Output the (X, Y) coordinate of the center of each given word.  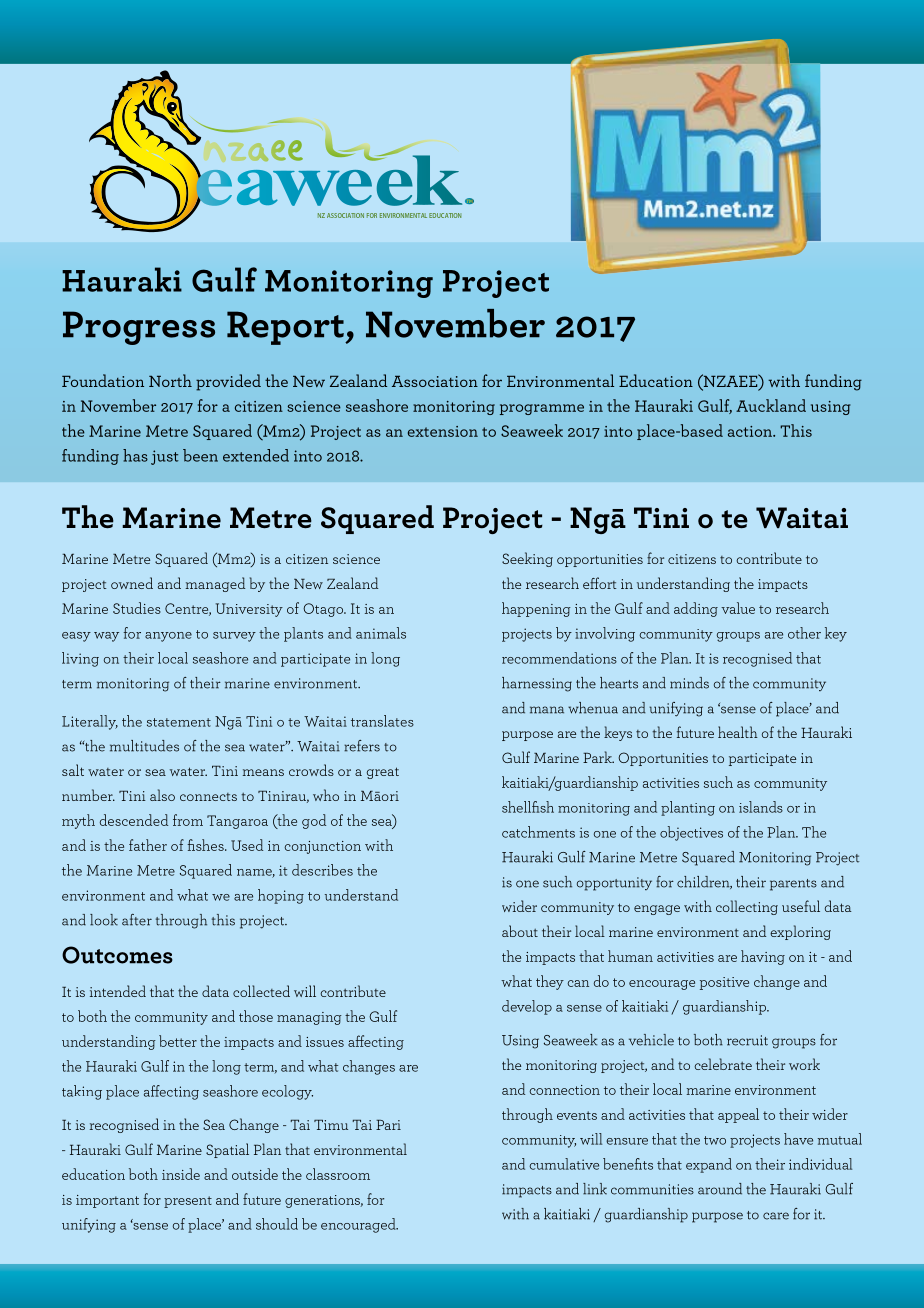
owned (132, 583)
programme (542, 409)
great (383, 773)
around (720, 1189)
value (738, 608)
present (188, 1202)
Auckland (771, 405)
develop (527, 1007)
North (170, 380)
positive (724, 983)
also (162, 795)
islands (761, 807)
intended (118, 991)
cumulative (564, 1164)
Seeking (527, 559)
